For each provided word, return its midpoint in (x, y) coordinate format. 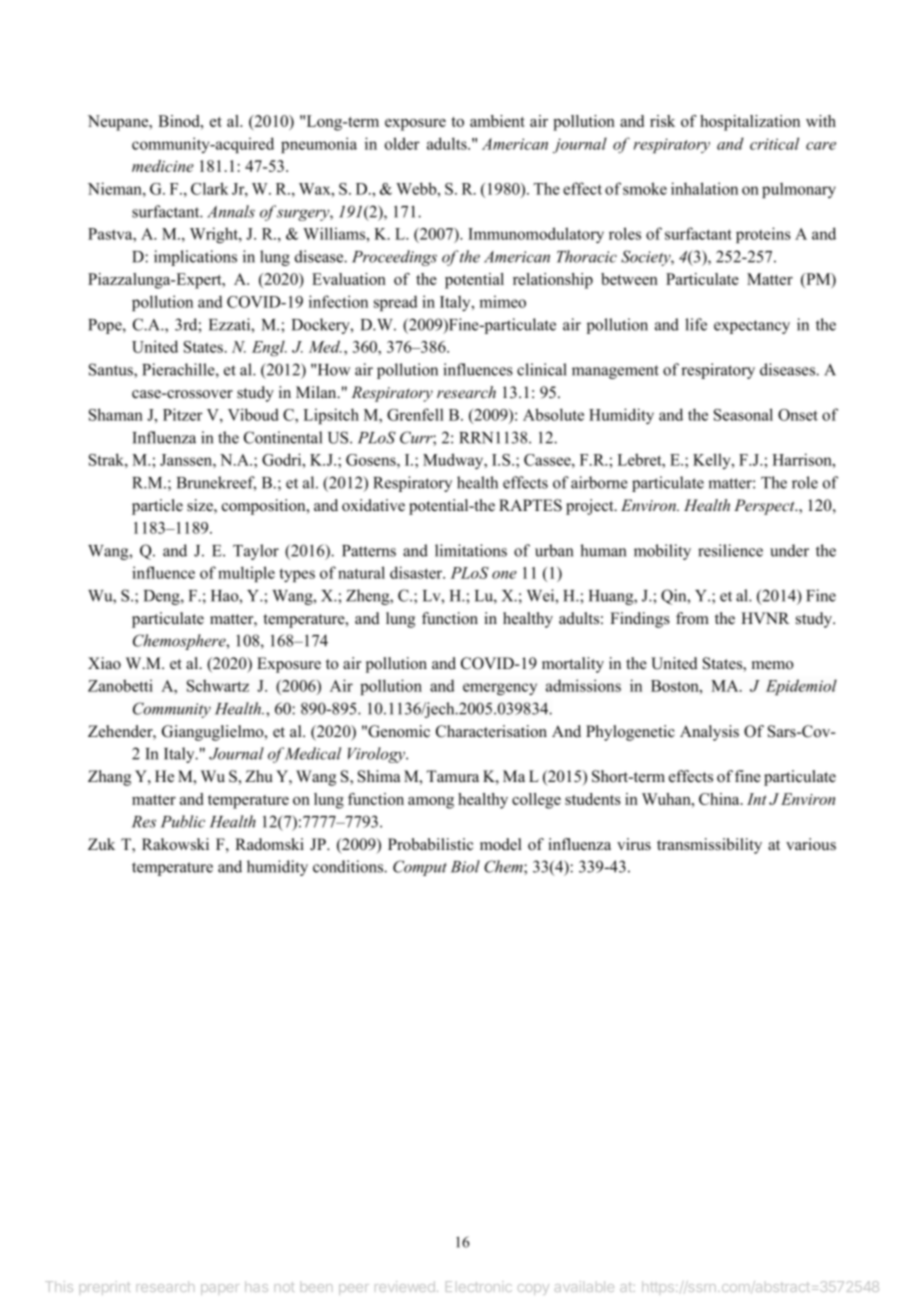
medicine (163, 166)
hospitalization (750, 123)
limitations (471, 550)
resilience (730, 550)
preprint (105, 1288)
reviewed (405, 1286)
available (584, 1286)
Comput (420, 868)
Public (183, 821)
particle (157, 507)
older (402, 143)
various (811, 844)
